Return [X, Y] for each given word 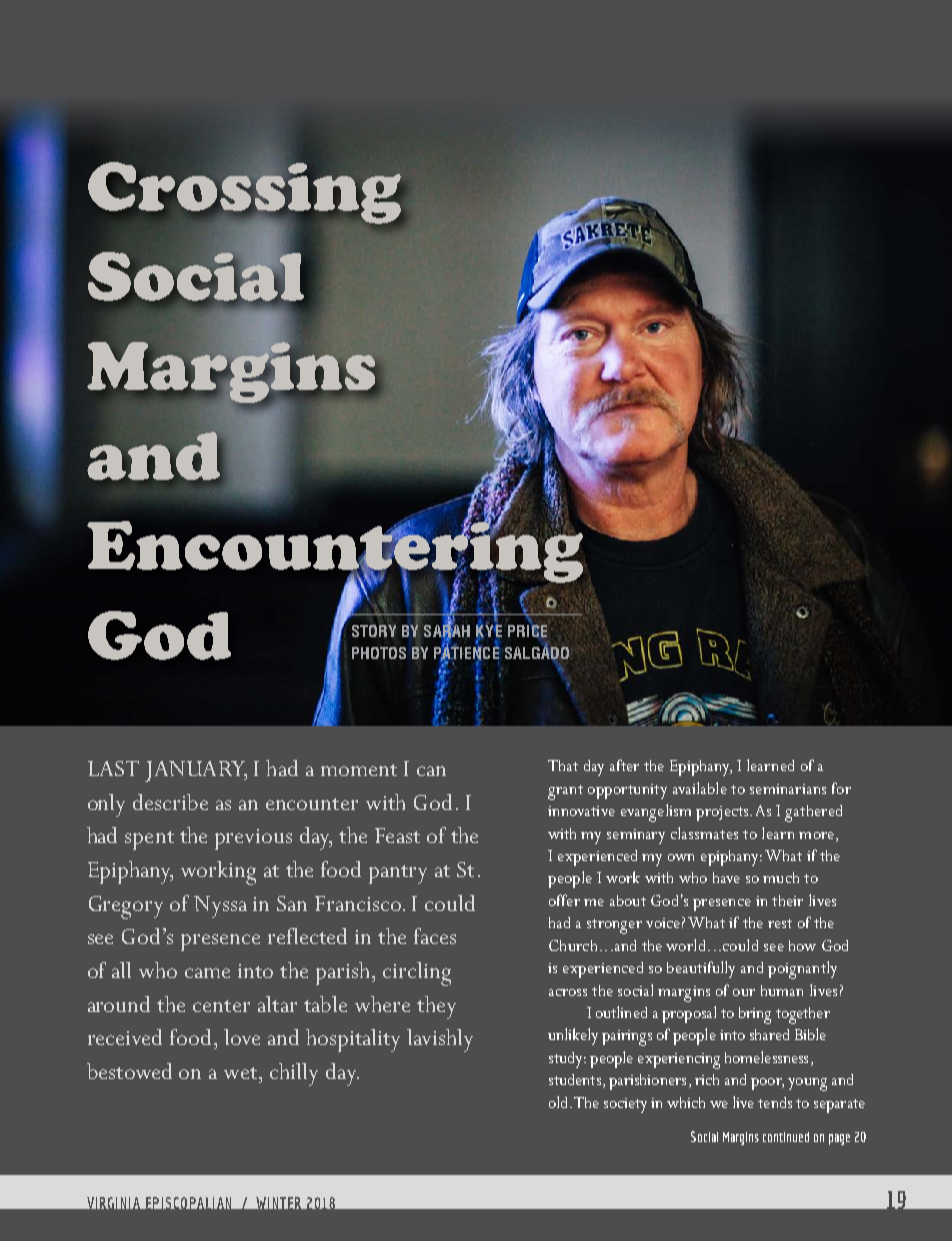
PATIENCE [467, 653]
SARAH [447, 630]
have [726, 877]
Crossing [244, 194]
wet [242, 1073]
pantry [398, 874]
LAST [113, 768]
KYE [489, 630]
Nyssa [220, 907]
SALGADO [537, 653]
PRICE [528, 630]
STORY [374, 631]
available [700, 788]
